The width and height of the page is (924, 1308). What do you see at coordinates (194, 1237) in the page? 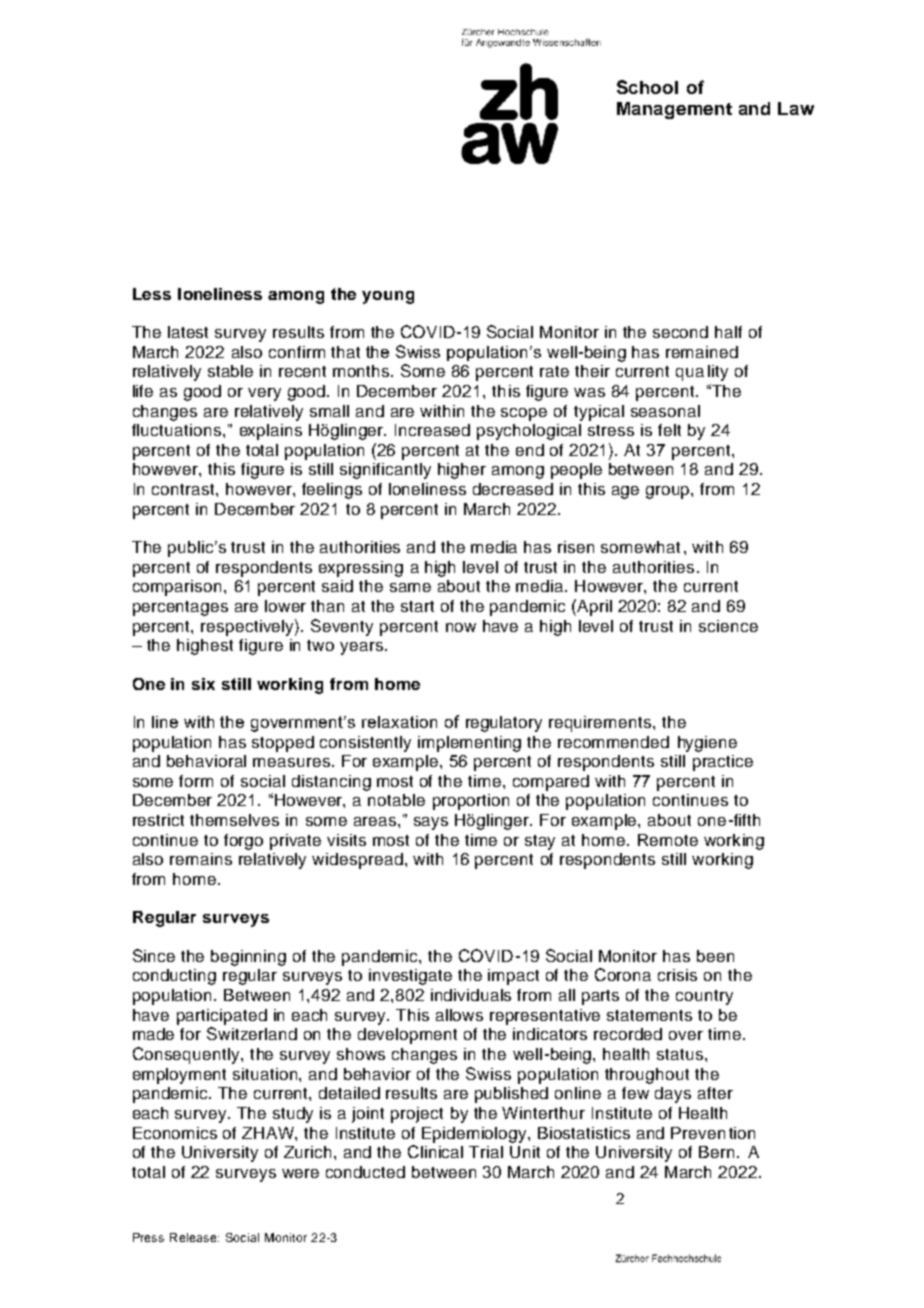
I see `Release` at bounding box center [194, 1237].
